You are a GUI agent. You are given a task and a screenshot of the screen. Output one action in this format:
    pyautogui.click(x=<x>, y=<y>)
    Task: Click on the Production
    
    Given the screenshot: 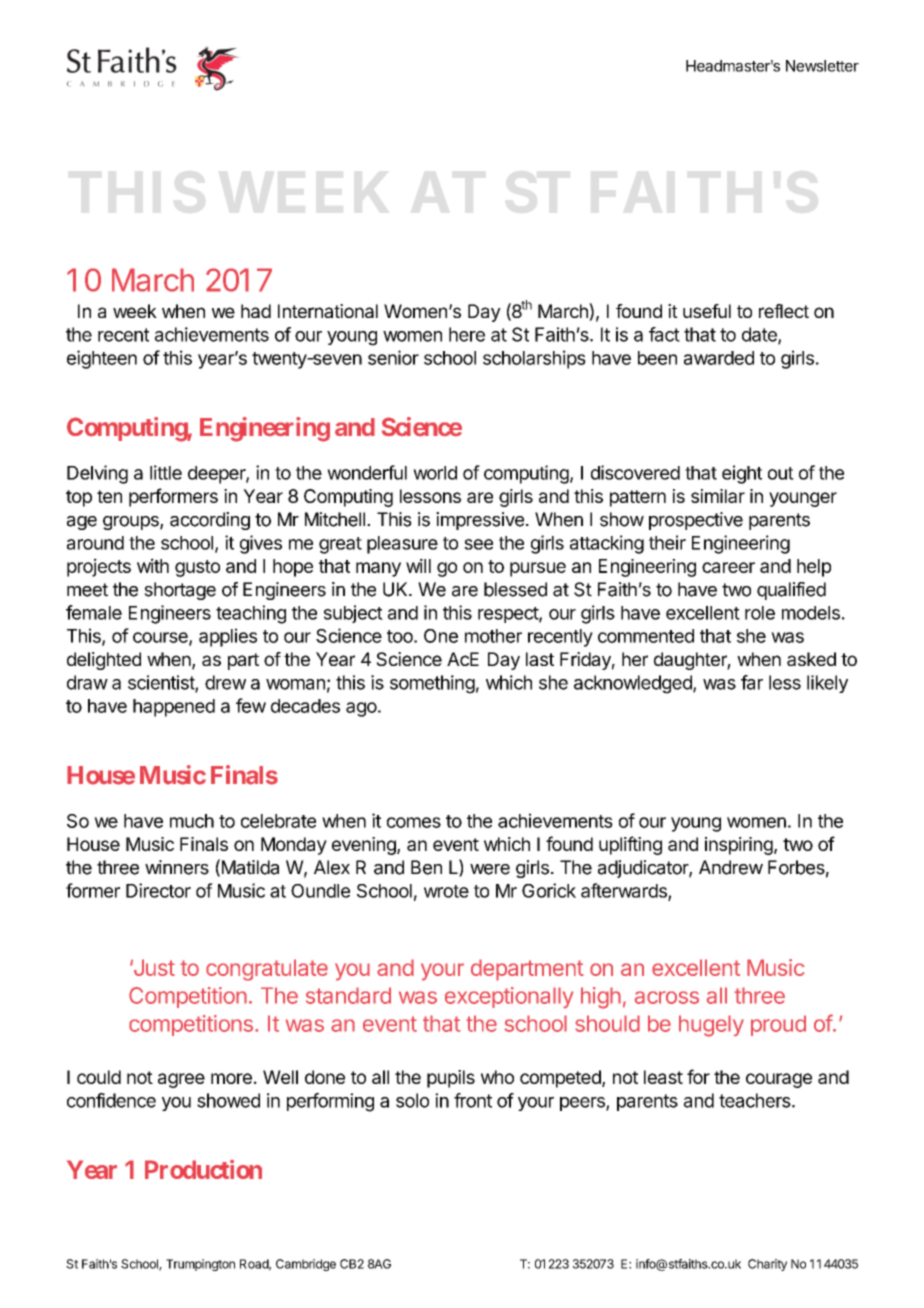 What is the action you would take?
    pyautogui.click(x=203, y=1169)
